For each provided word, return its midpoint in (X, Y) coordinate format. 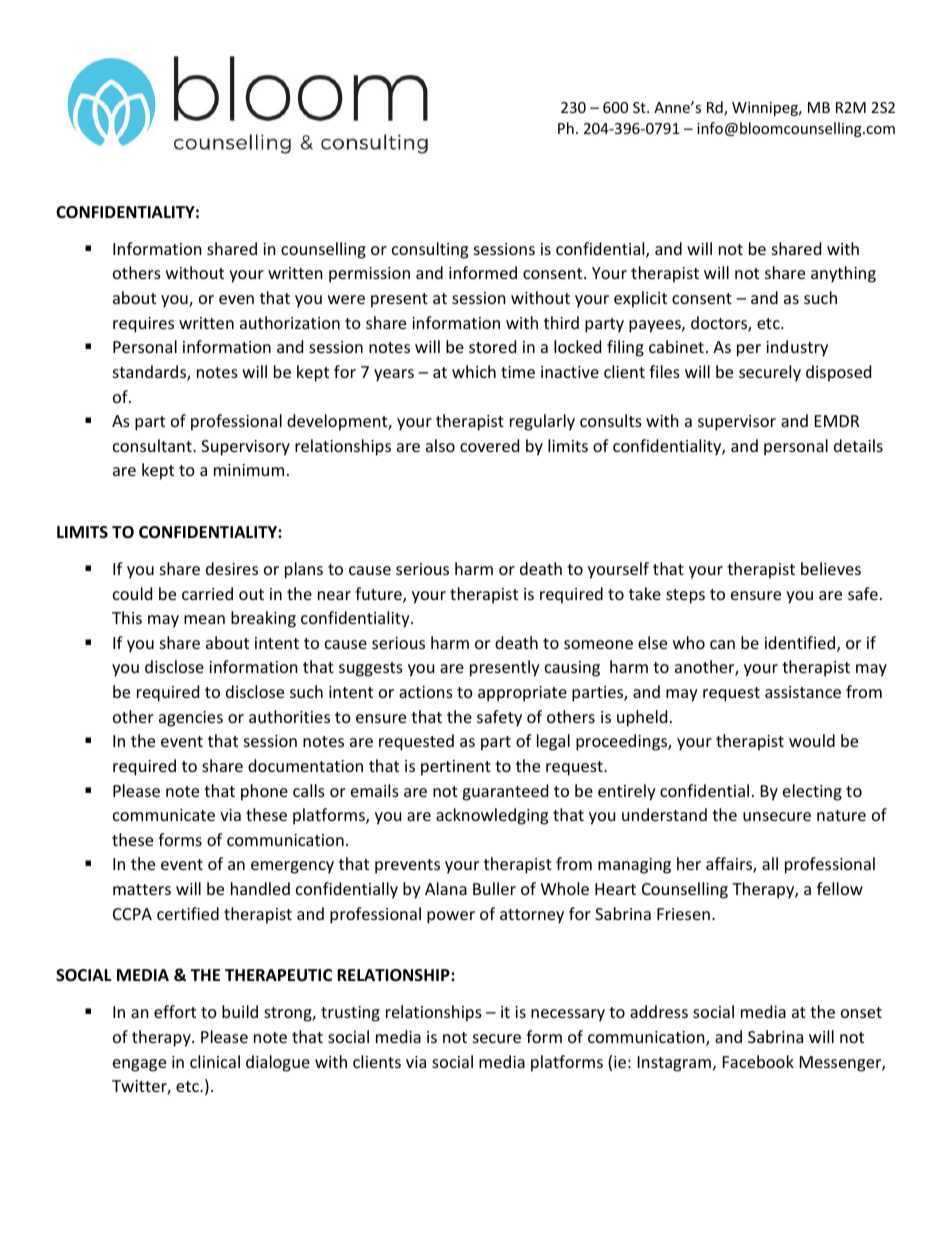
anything (843, 274)
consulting (430, 250)
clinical (215, 1061)
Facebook (758, 1061)
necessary (568, 1015)
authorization (290, 322)
